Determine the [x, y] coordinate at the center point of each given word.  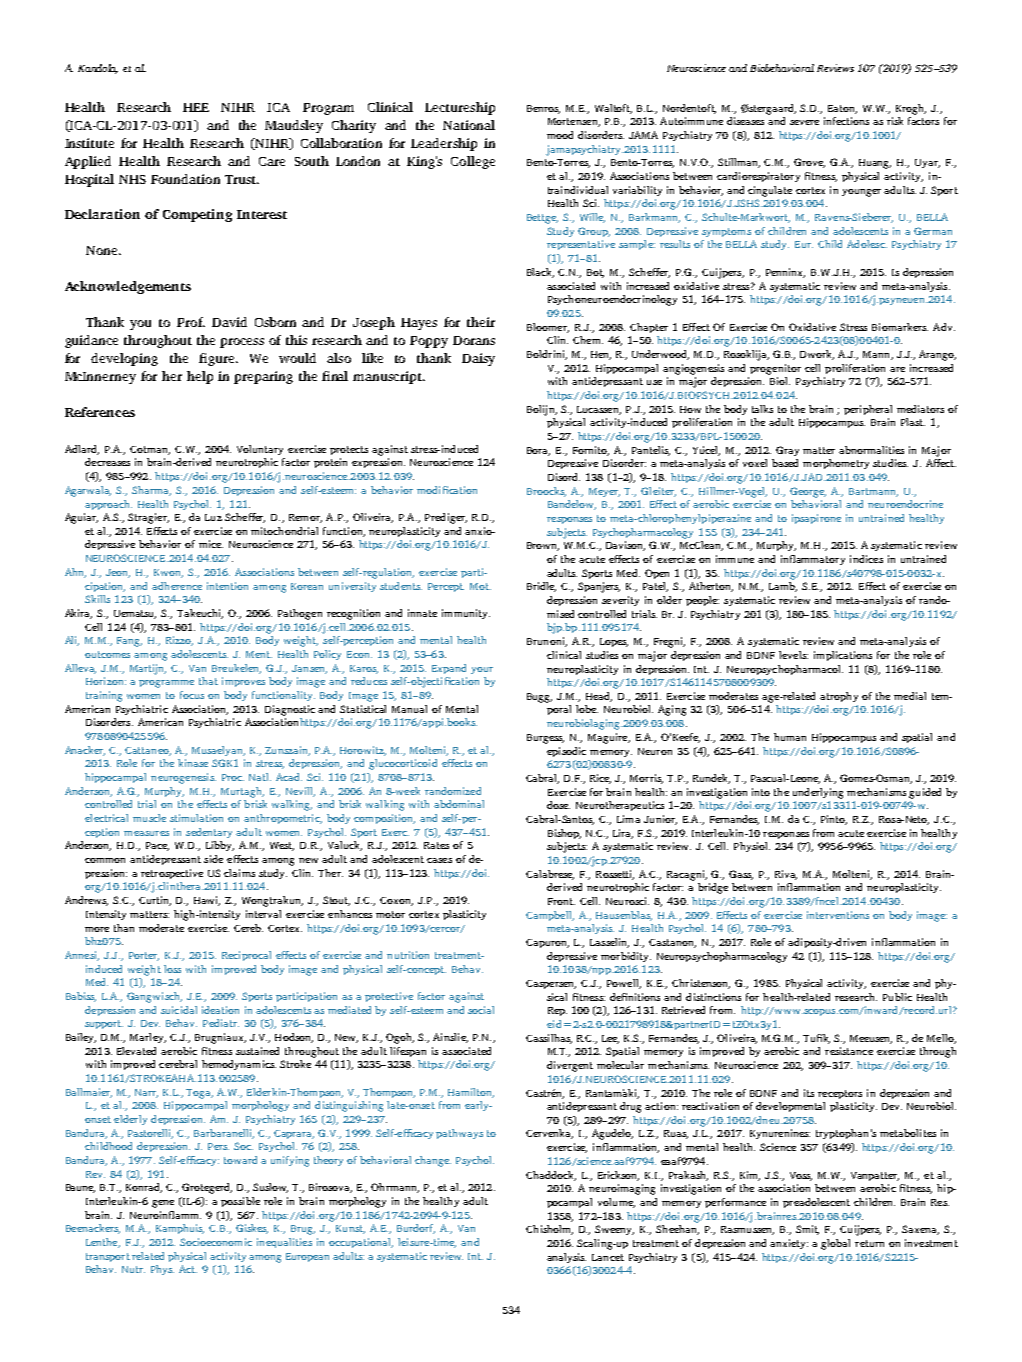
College [473, 162]
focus [192, 695]
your [482, 670]
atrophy [839, 697]
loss [172, 969]
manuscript [388, 377]
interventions [838, 915]
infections [846, 121]
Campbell [550, 916]
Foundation [185, 179]
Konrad [144, 1188]
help [200, 377]
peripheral [868, 410]
